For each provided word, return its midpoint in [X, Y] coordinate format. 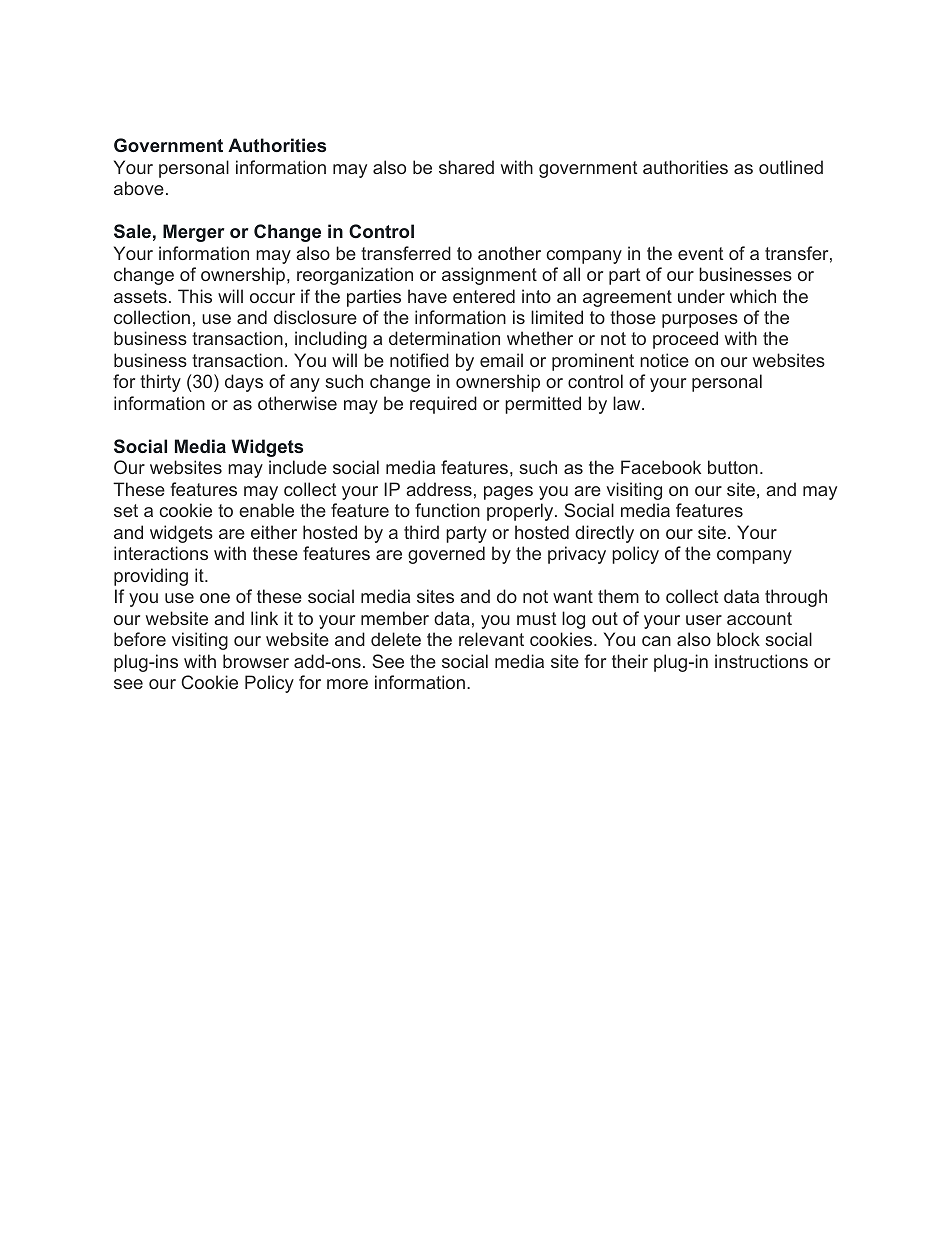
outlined [791, 167]
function [447, 510]
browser [256, 661]
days [244, 383]
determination [444, 338]
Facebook [661, 467]
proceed [685, 340]
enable [266, 510]
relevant [491, 639]
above [139, 188]
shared [466, 167]
